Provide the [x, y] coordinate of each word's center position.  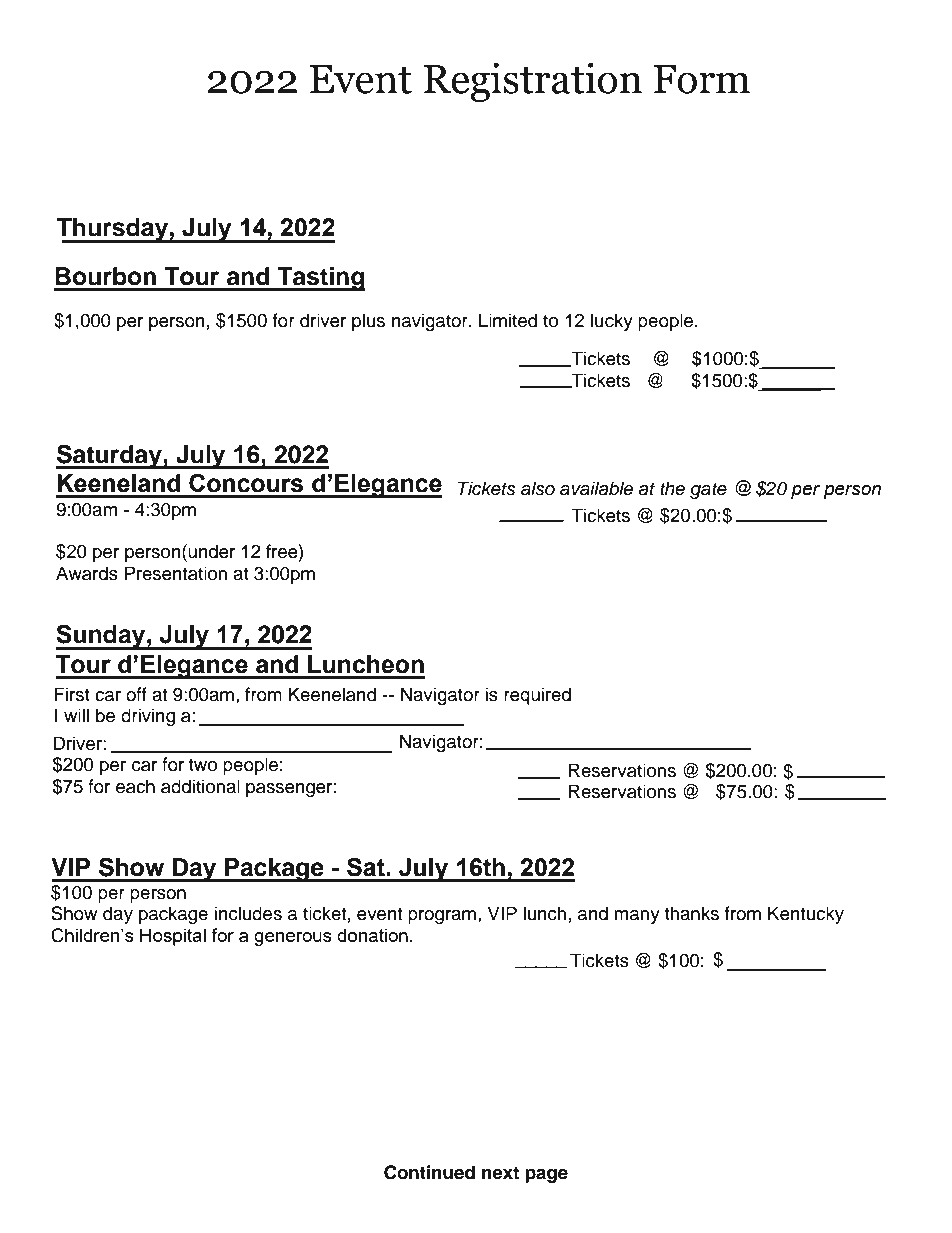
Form [702, 79]
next [500, 1173]
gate [708, 491]
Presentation [176, 573]
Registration [533, 82]
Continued [429, 1172]
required [537, 696]
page [546, 1175]
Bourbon [105, 276]
